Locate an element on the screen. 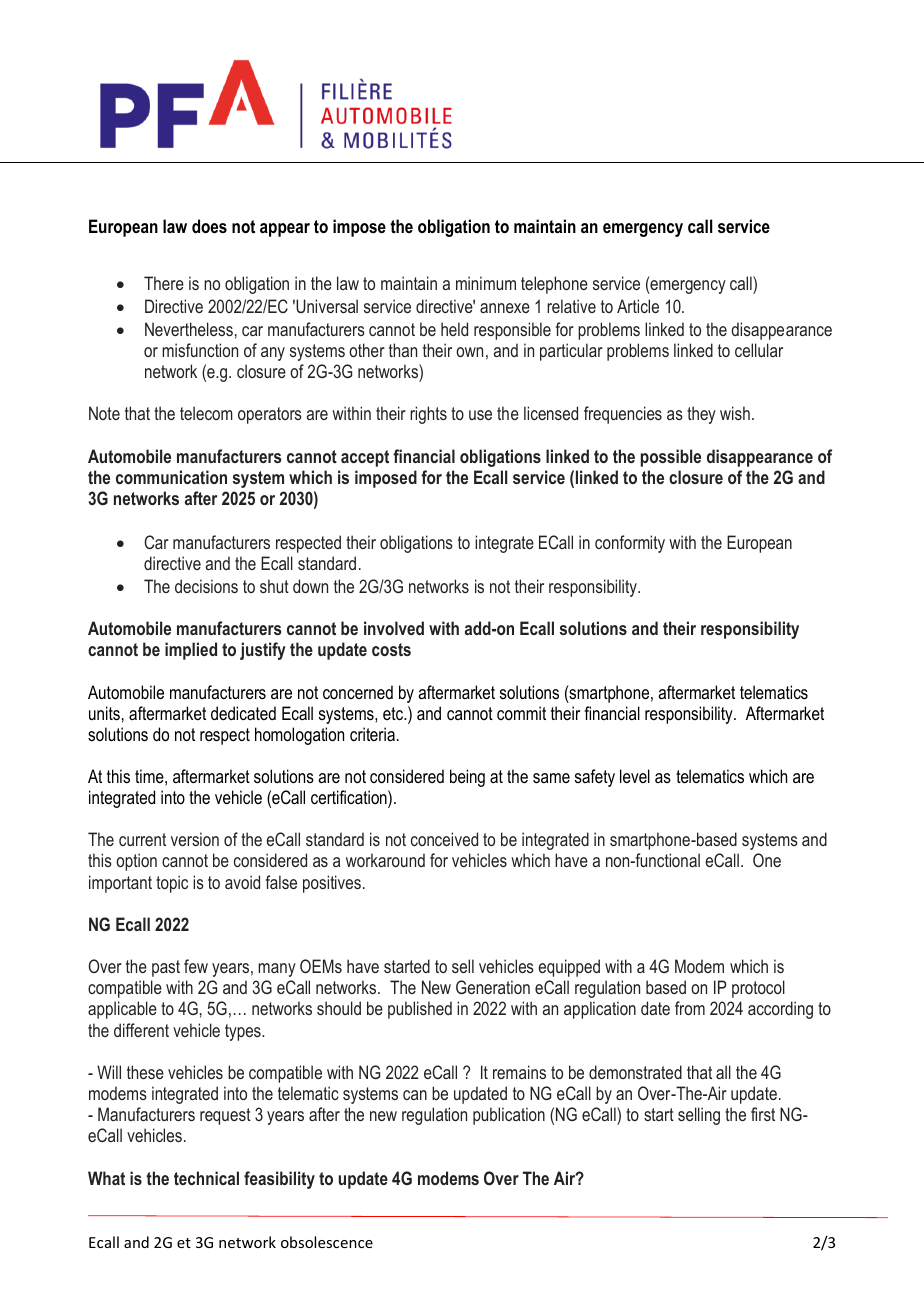 The width and height of the screenshot is (924, 1308). first is located at coordinates (763, 1114).
